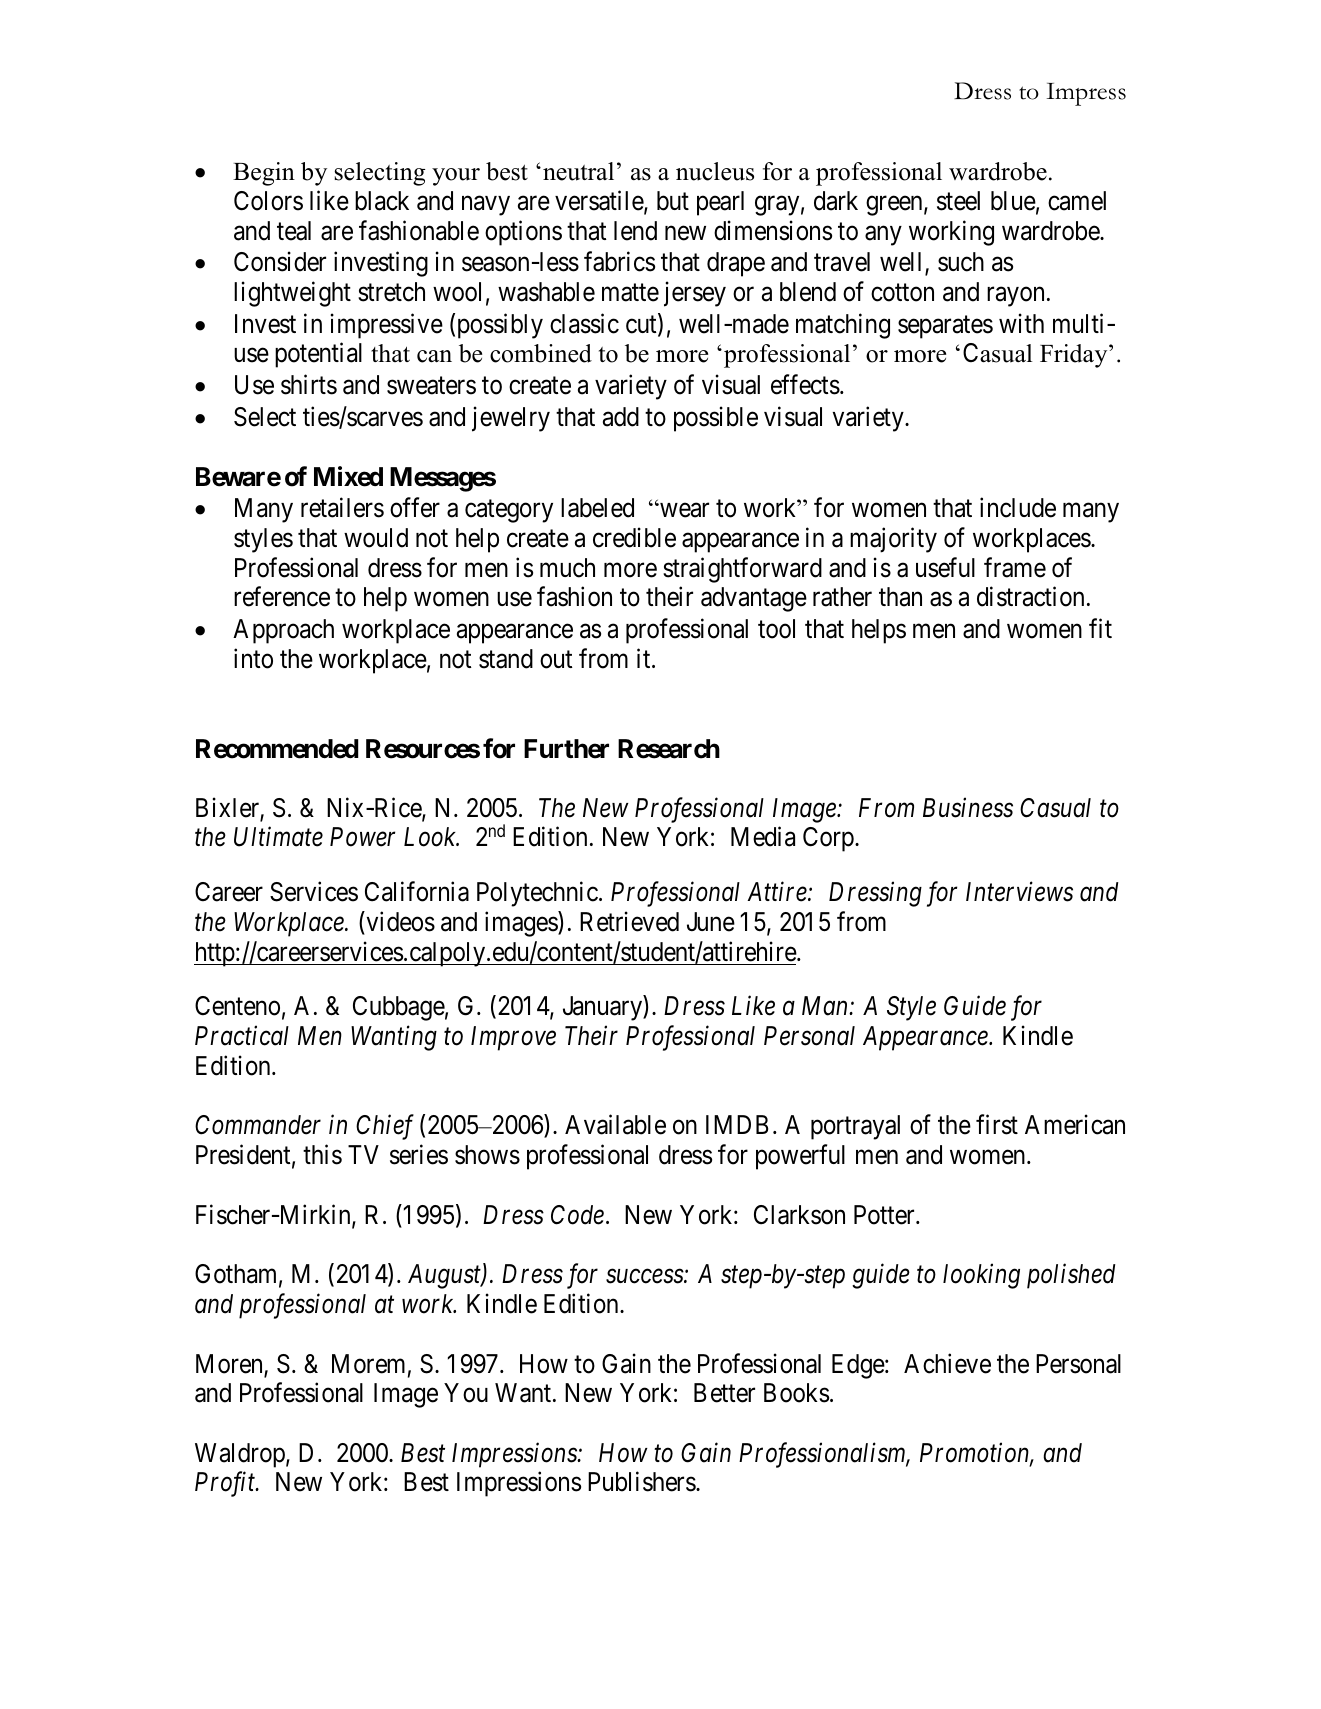 This image has width=1321, height=1709. What do you see at coordinates (283, 631) in the image?
I see `Approach` at bounding box center [283, 631].
